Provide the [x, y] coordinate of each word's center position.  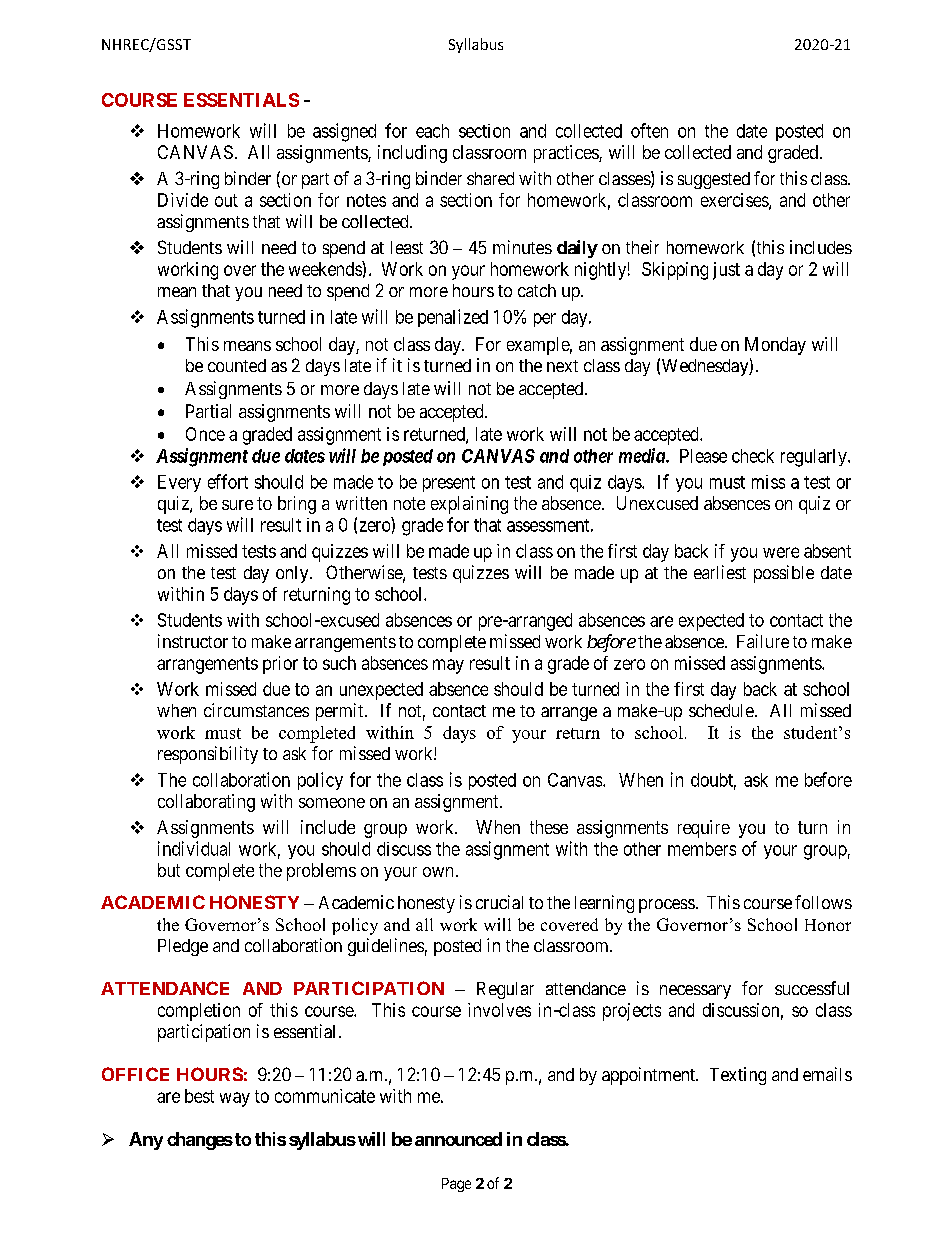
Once [205, 434]
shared [490, 178]
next [562, 366]
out [226, 200]
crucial [499, 902]
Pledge [183, 947]
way [235, 1099]
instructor [193, 641]
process [667, 906]
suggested [714, 180]
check [753, 456]
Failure [763, 641]
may [448, 666]
